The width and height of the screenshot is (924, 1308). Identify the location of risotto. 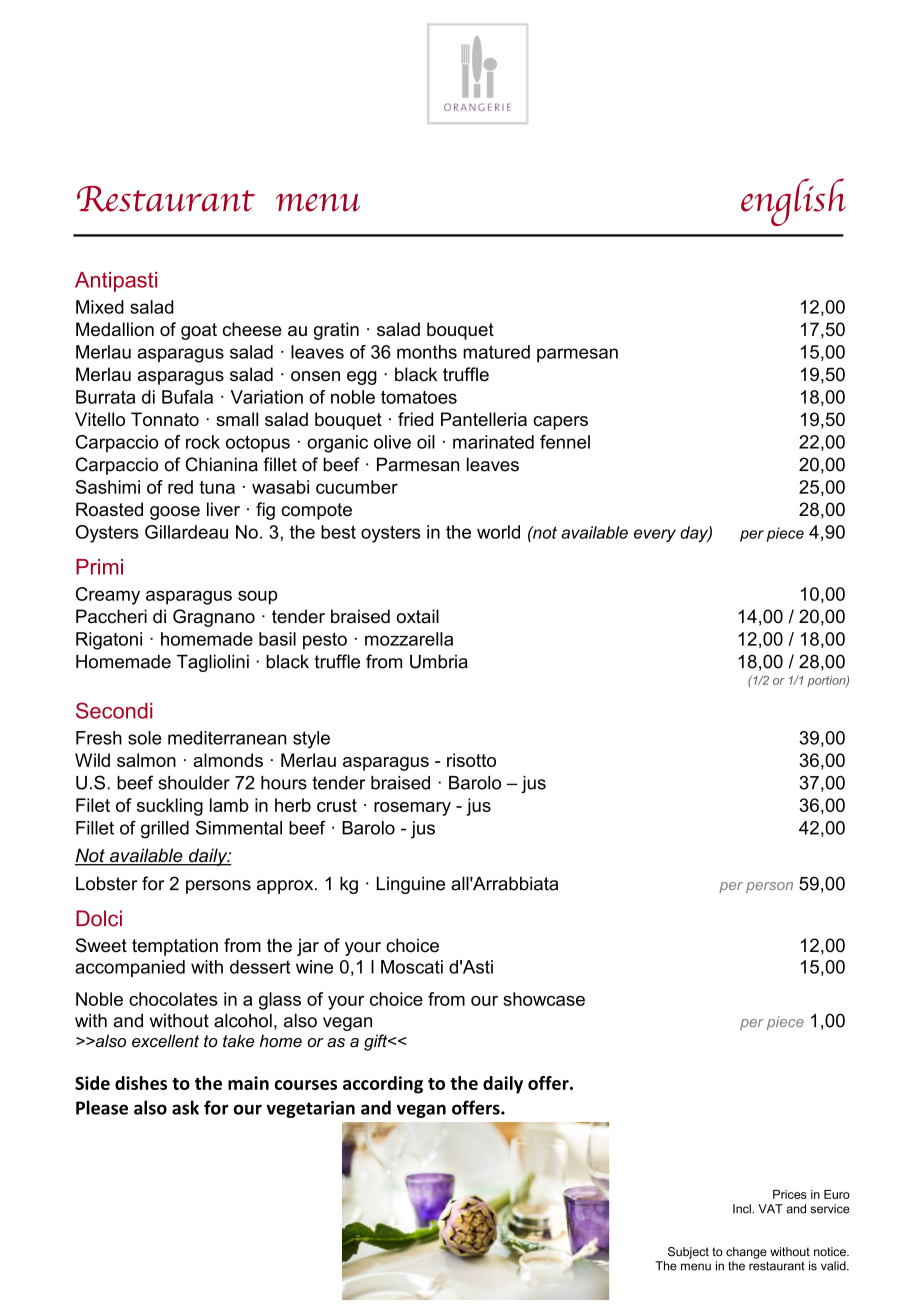
(471, 760).
